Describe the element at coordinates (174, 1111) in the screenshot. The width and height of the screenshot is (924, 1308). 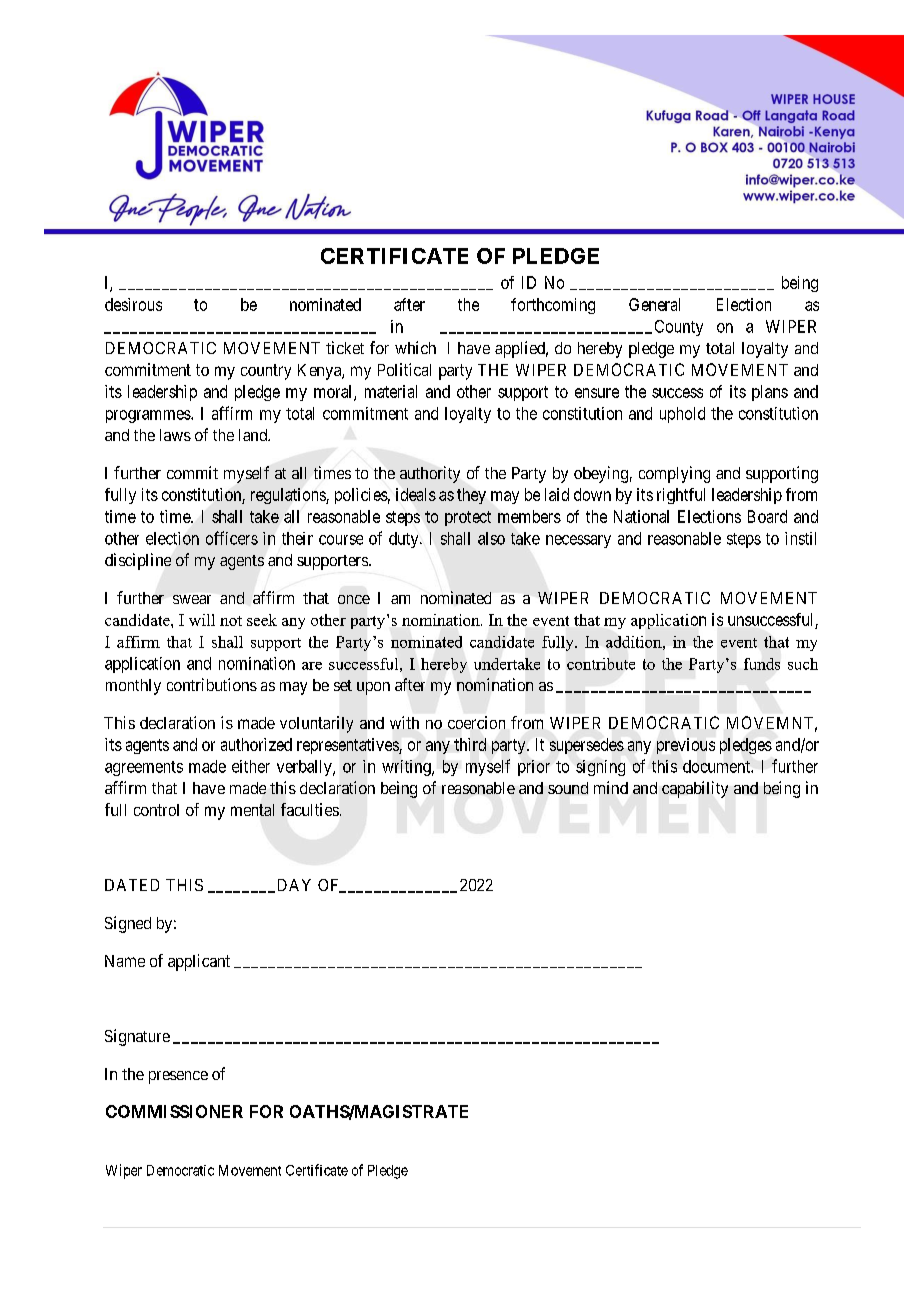
I see `COMMISSIONER` at that location.
